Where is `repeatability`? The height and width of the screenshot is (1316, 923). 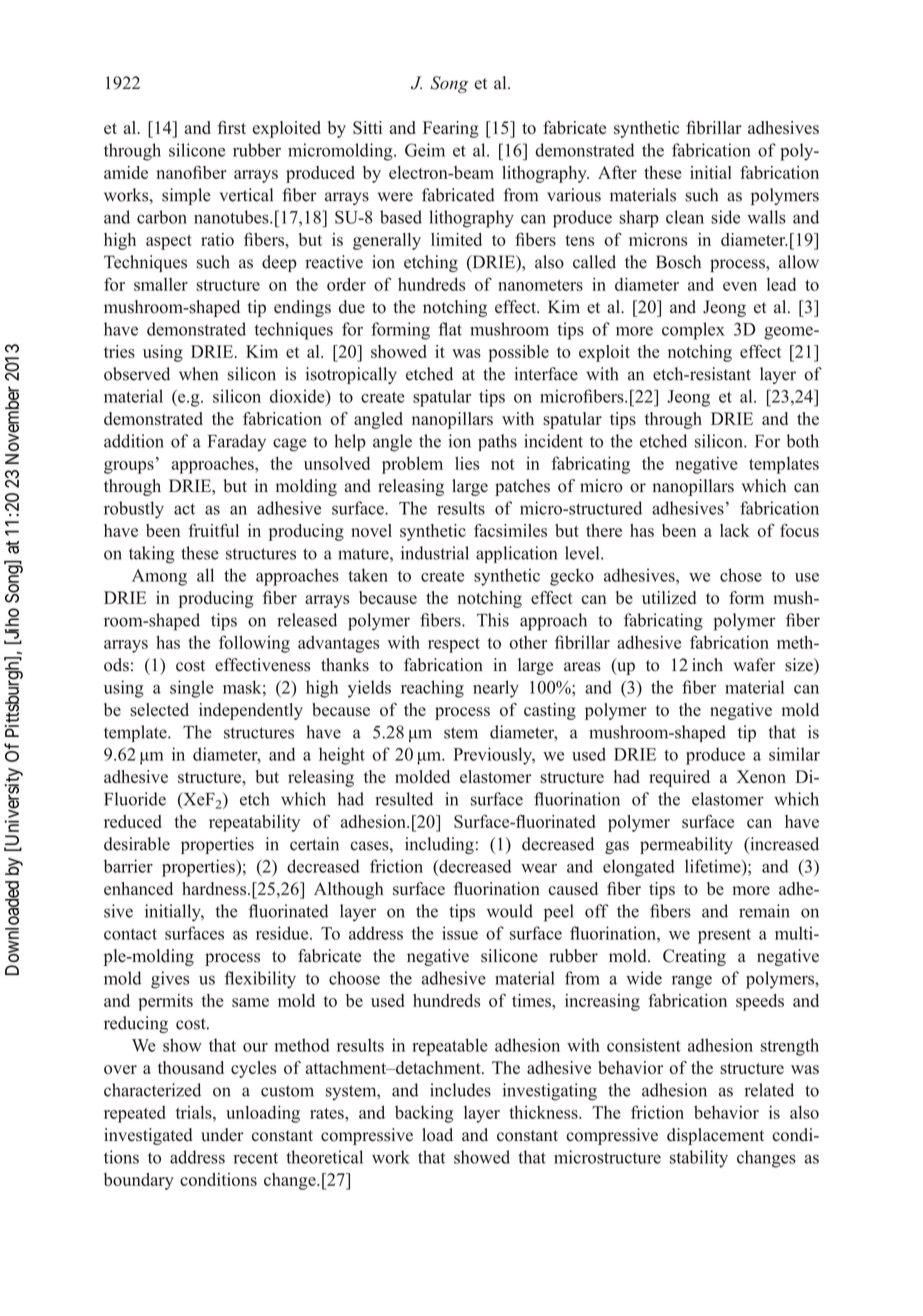
repeatability is located at coordinates (254, 823).
